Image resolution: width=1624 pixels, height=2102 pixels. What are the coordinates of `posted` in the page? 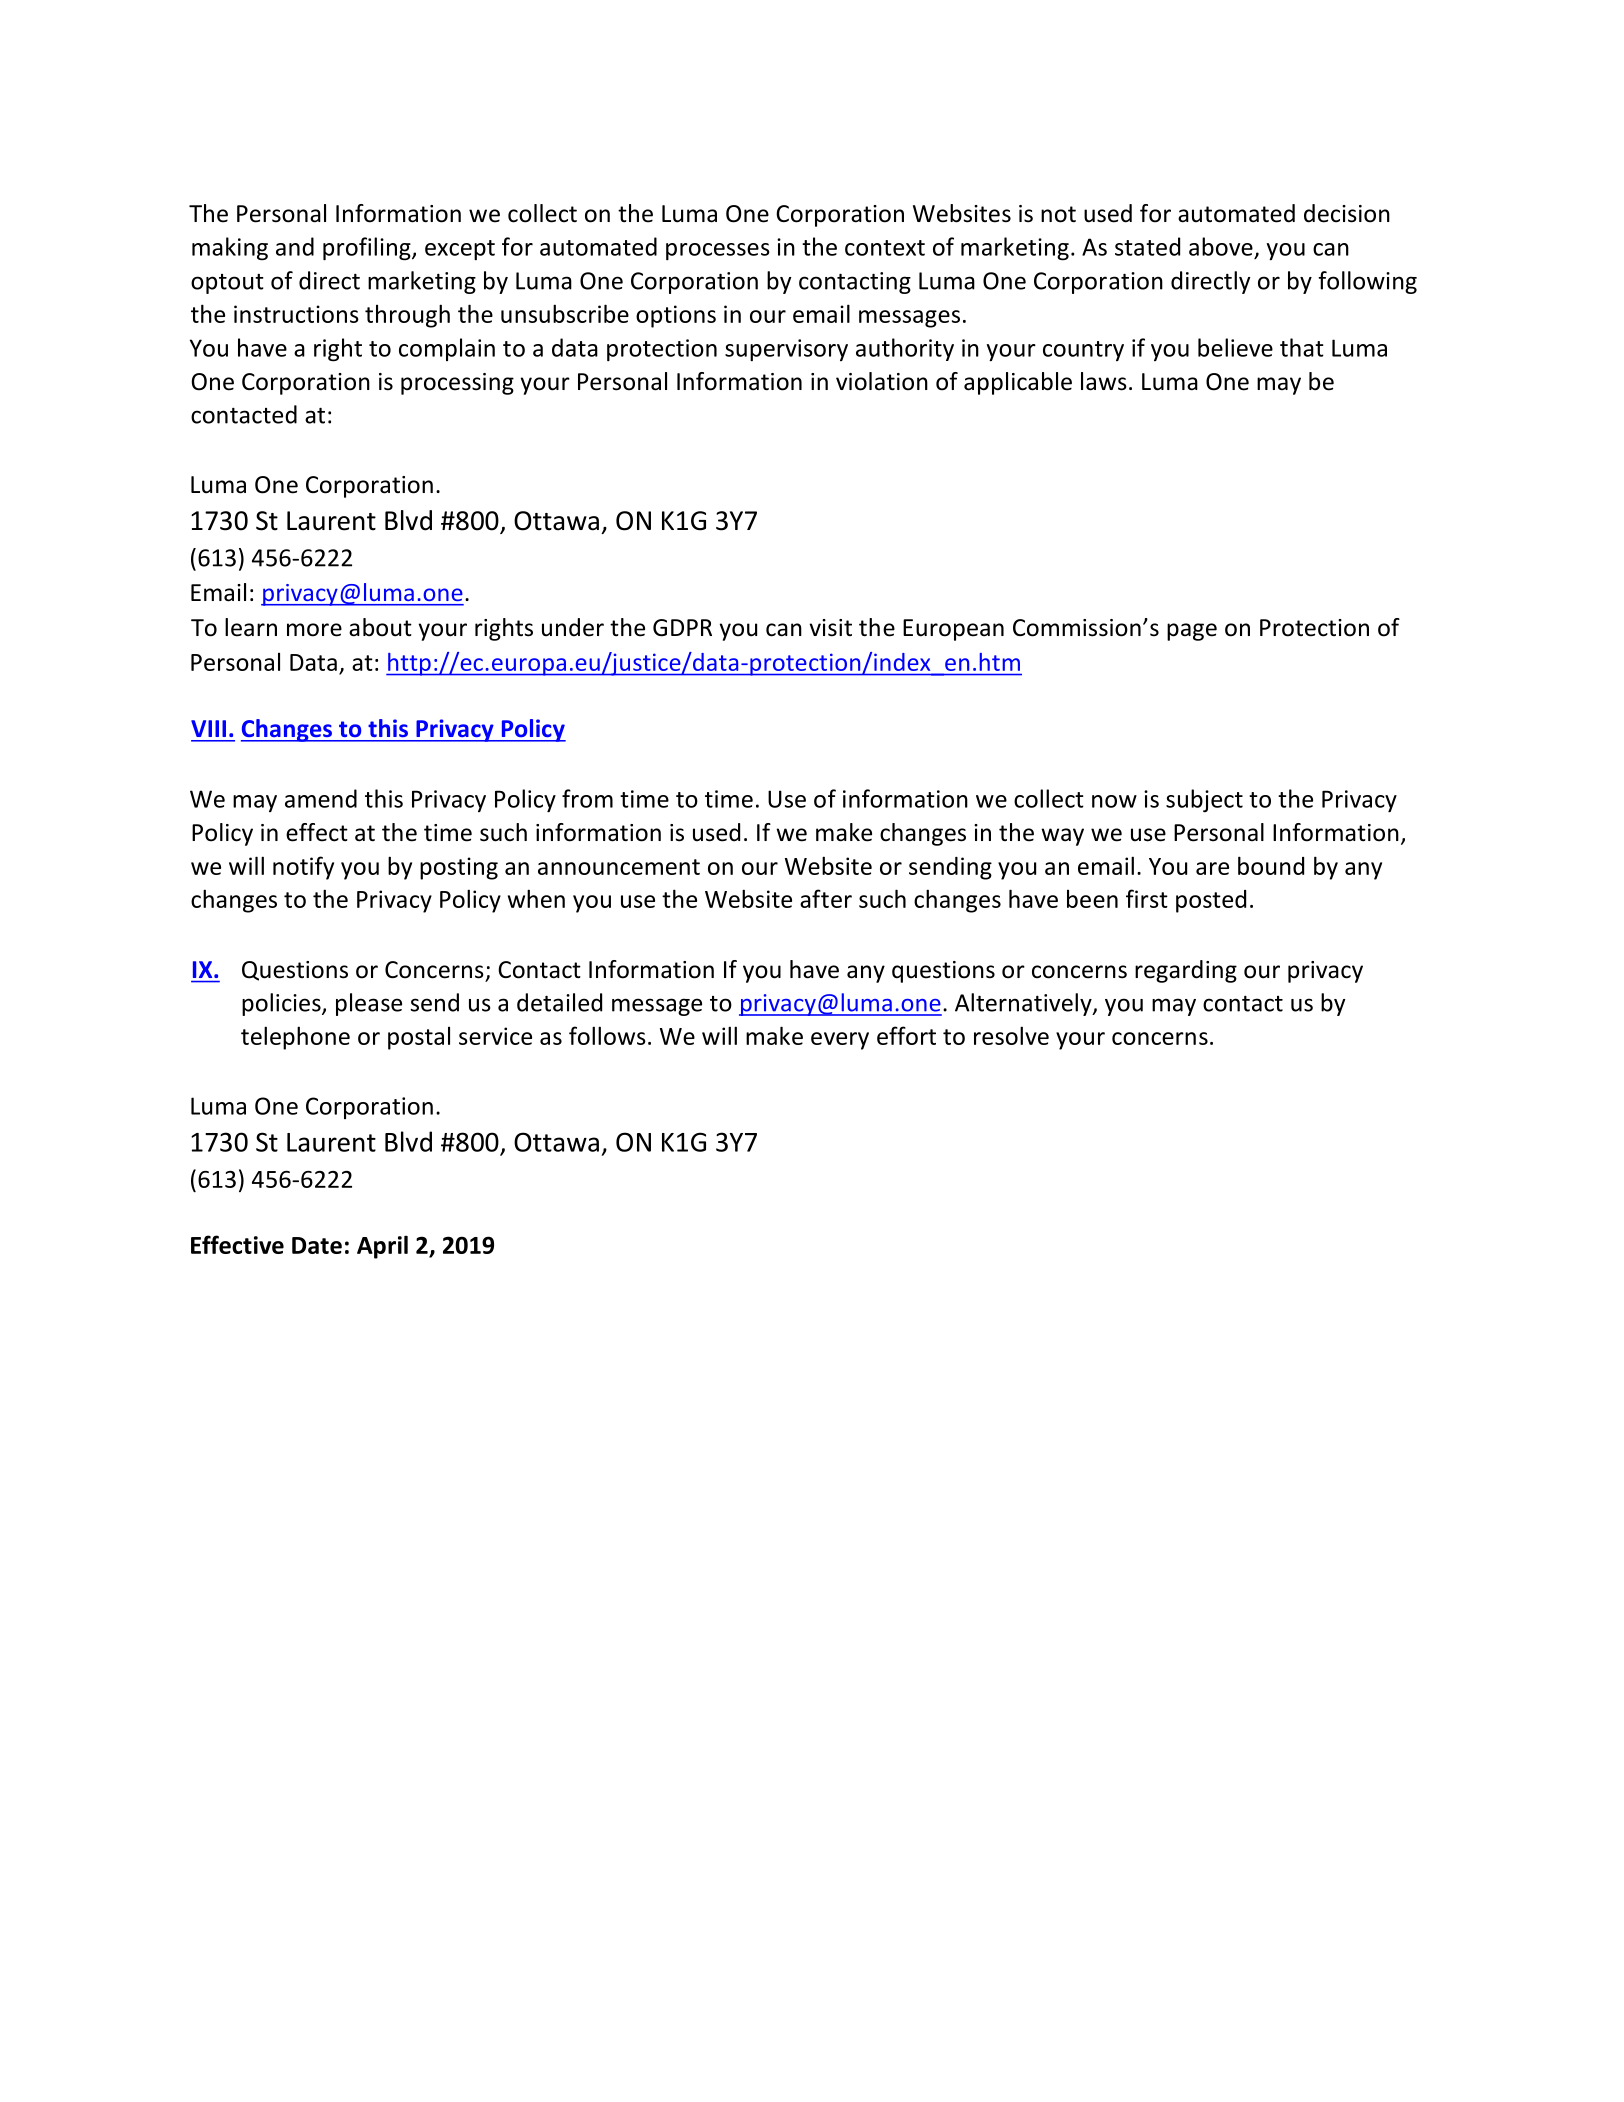 It's located at (1211, 901).
